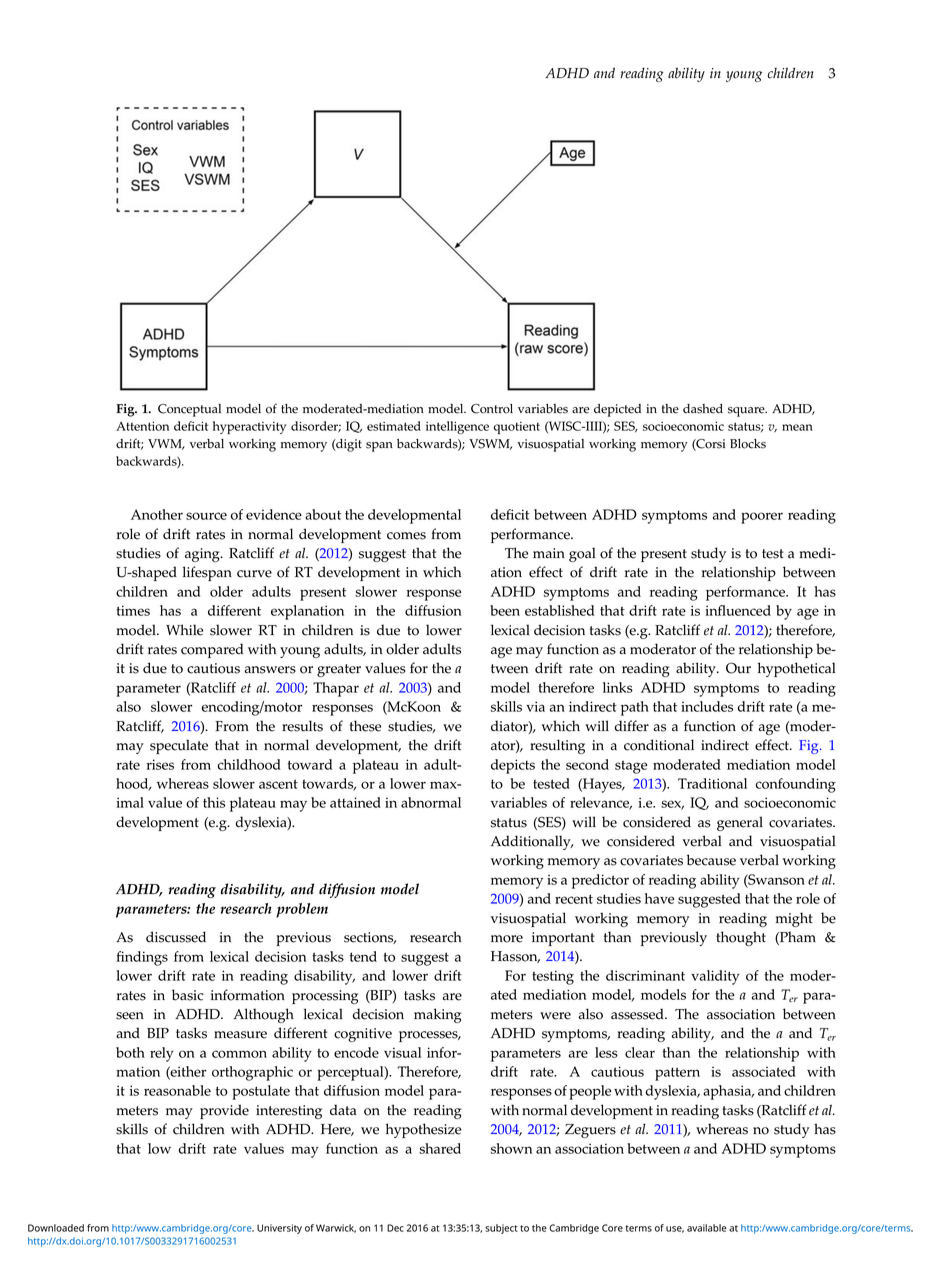  What do you see at coordinates (176, 937) in the screenshot?
I see `discussed` at bounding box center [176, 937].
